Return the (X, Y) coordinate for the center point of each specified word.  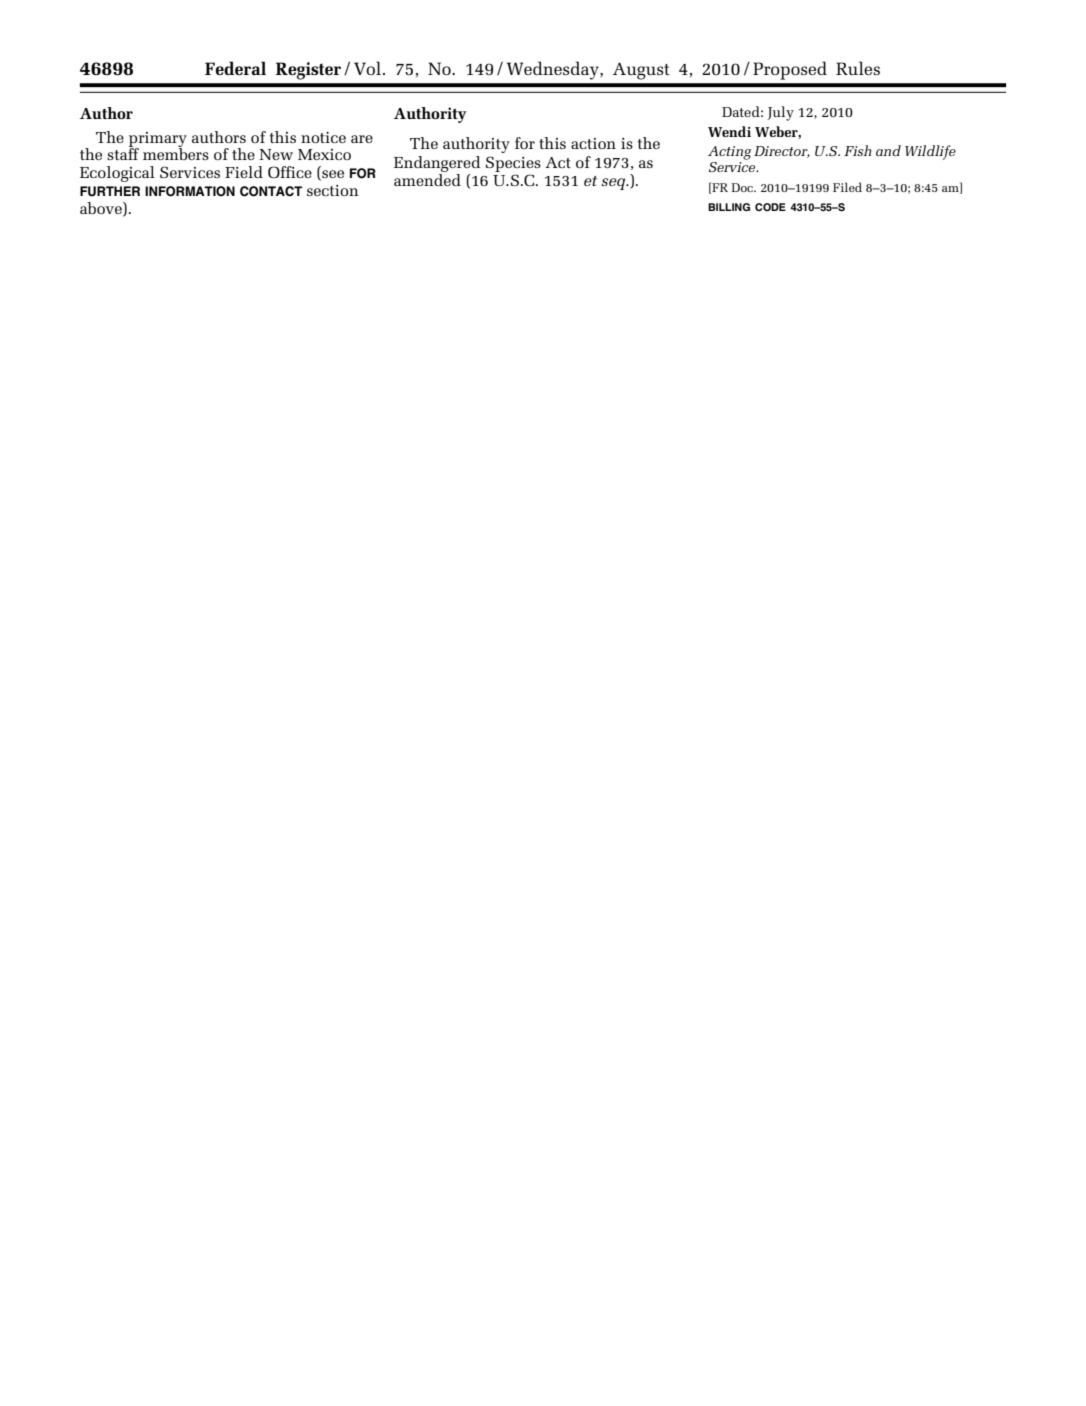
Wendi (729, 131)
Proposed (790, 70)
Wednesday (554, 70)
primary (158, 140)
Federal (235, 68)
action (593, 143)
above (102, 209)
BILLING (729, 207)
